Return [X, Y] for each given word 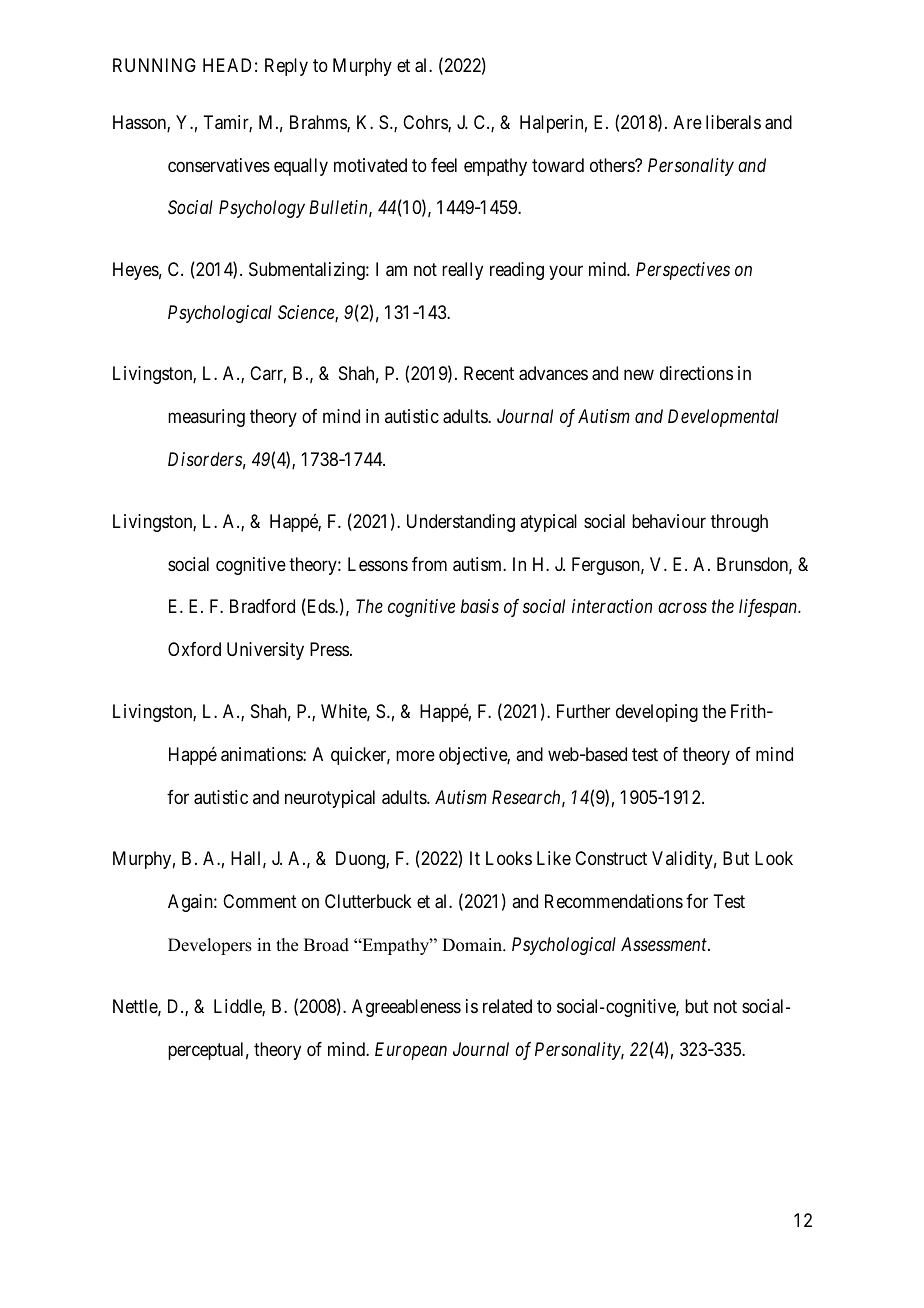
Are [687, 122]
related [507, 1006]
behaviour [669, 521]
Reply [286, 67]
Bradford [262, 606]
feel [444, 165]
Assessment [665, 944]
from [429, 564]
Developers [210, 946]
